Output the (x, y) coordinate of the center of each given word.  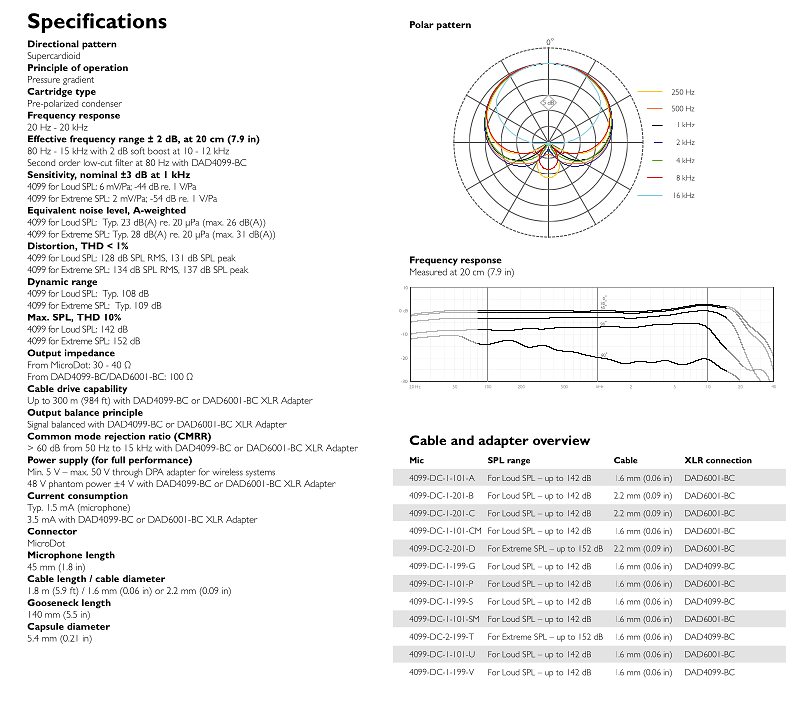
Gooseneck (53, 602)
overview (561, 440)
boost (159, 151)
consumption (98, 496)
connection (729, 460)
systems (260, 474)
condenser (102, 103)
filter (124, 162)
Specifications (97, 23)
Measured (428, 272)
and (462, 440)
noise (91, 210)
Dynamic (48, 282)
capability (105, 389)
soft (138, 151)
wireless (227, 472)
